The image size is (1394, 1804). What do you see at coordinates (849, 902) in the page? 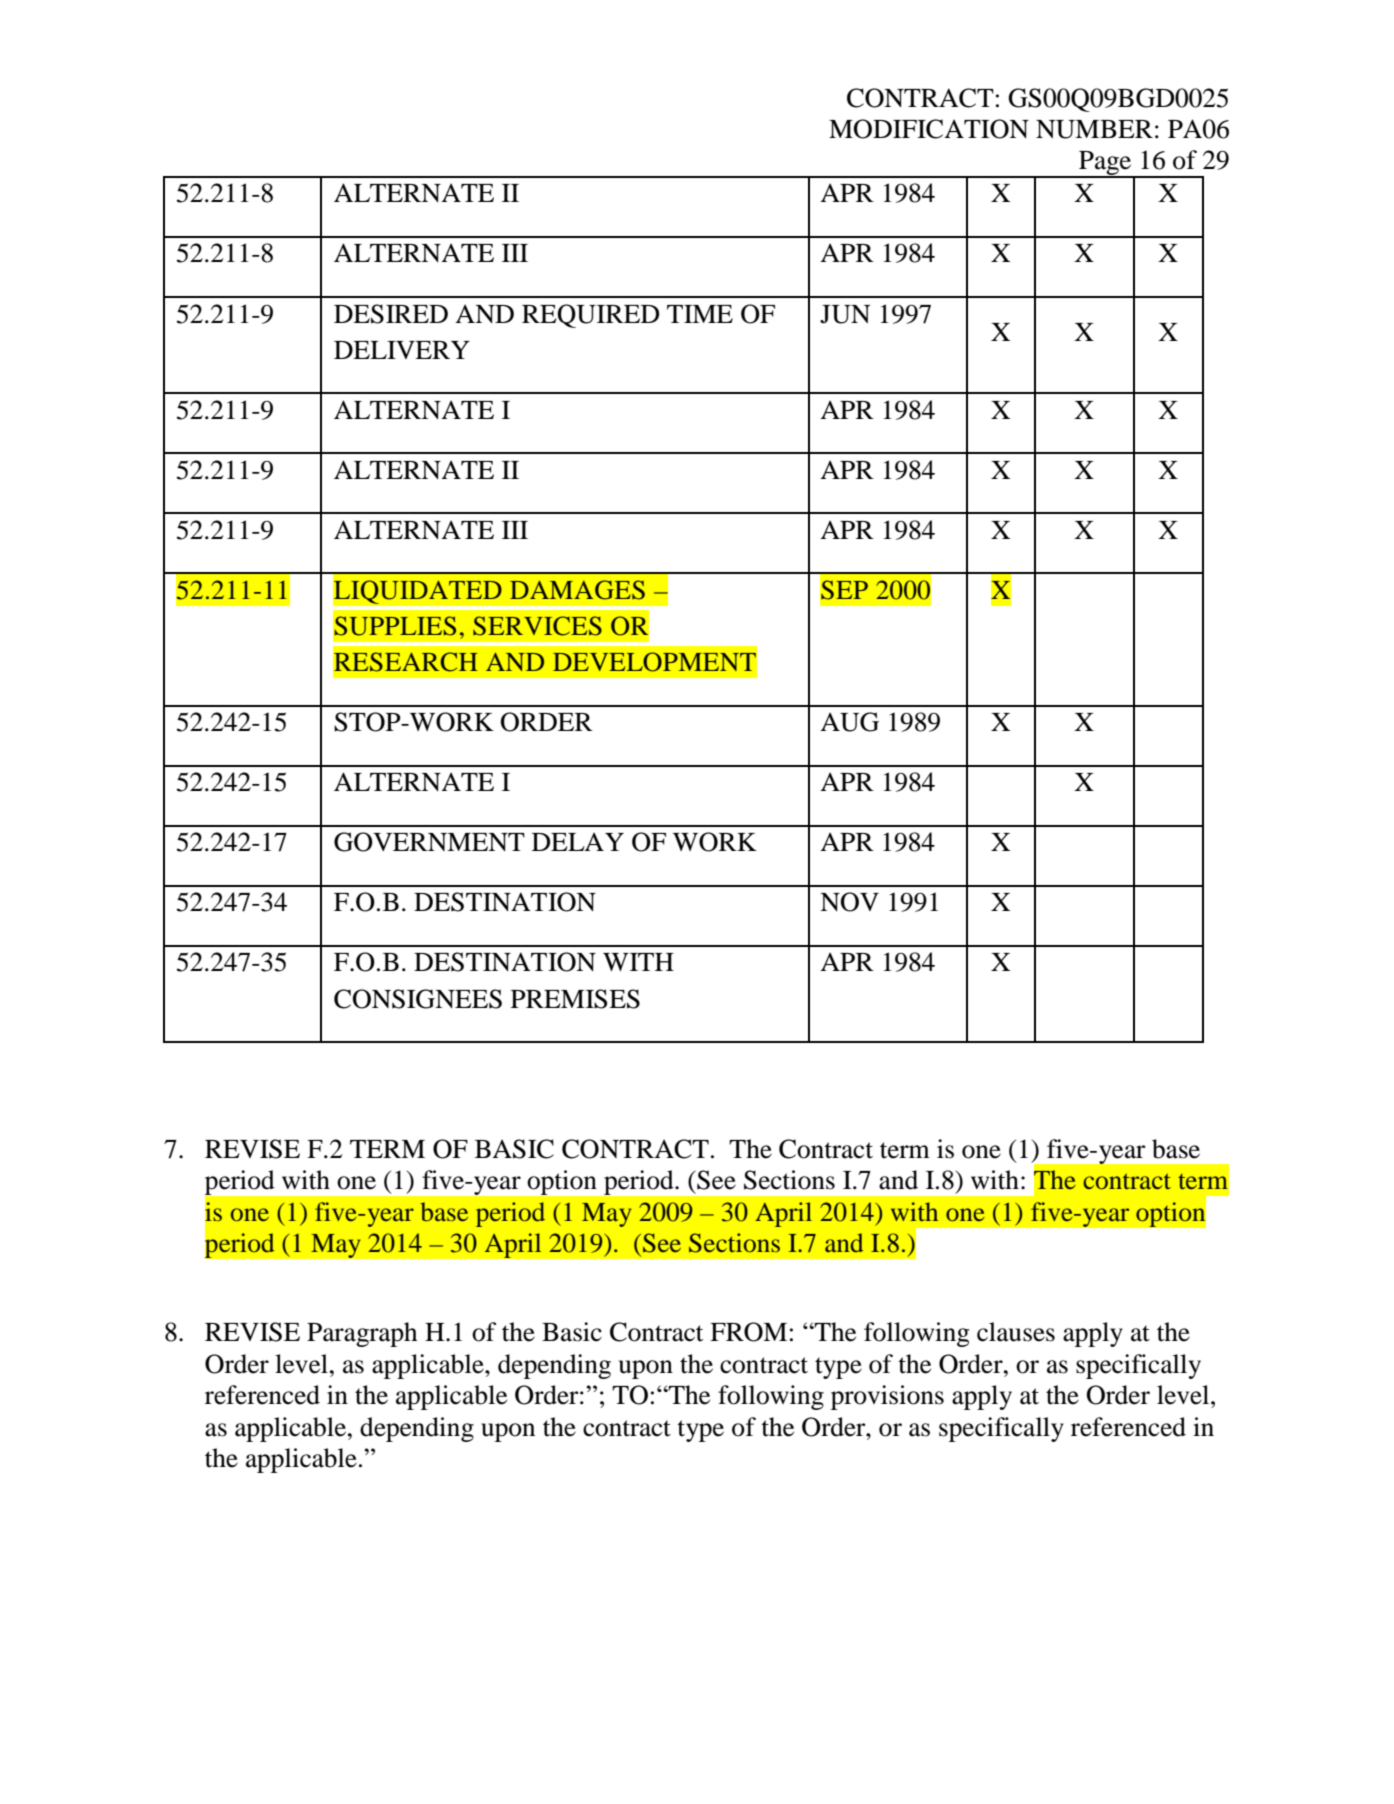
I see `NOV` at bounding box center [849, 902].
